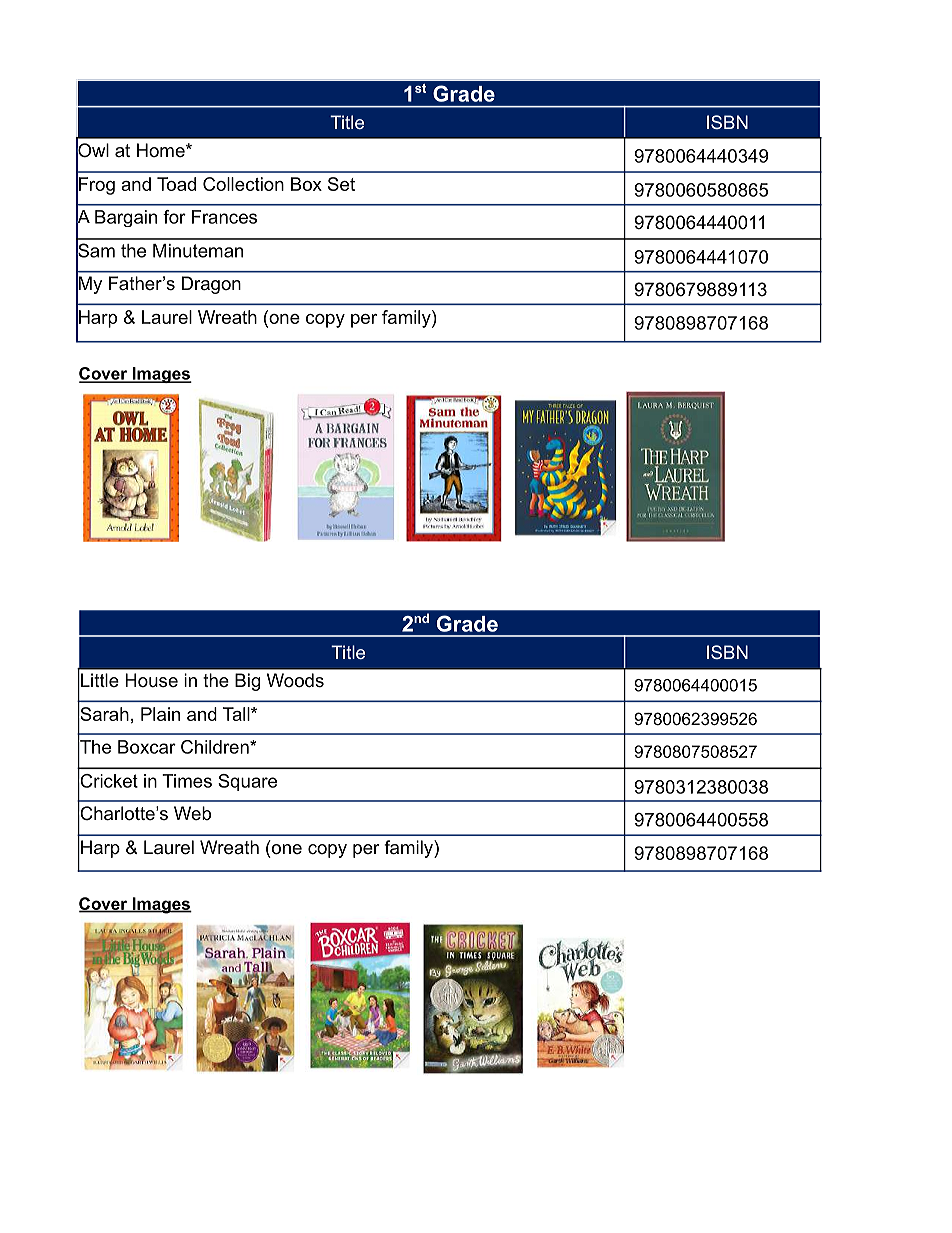 This document has height=1233, width=952. What do you see at coordinates (174, 217) in the document?
I see `for` at bounding box center [174, 217].
